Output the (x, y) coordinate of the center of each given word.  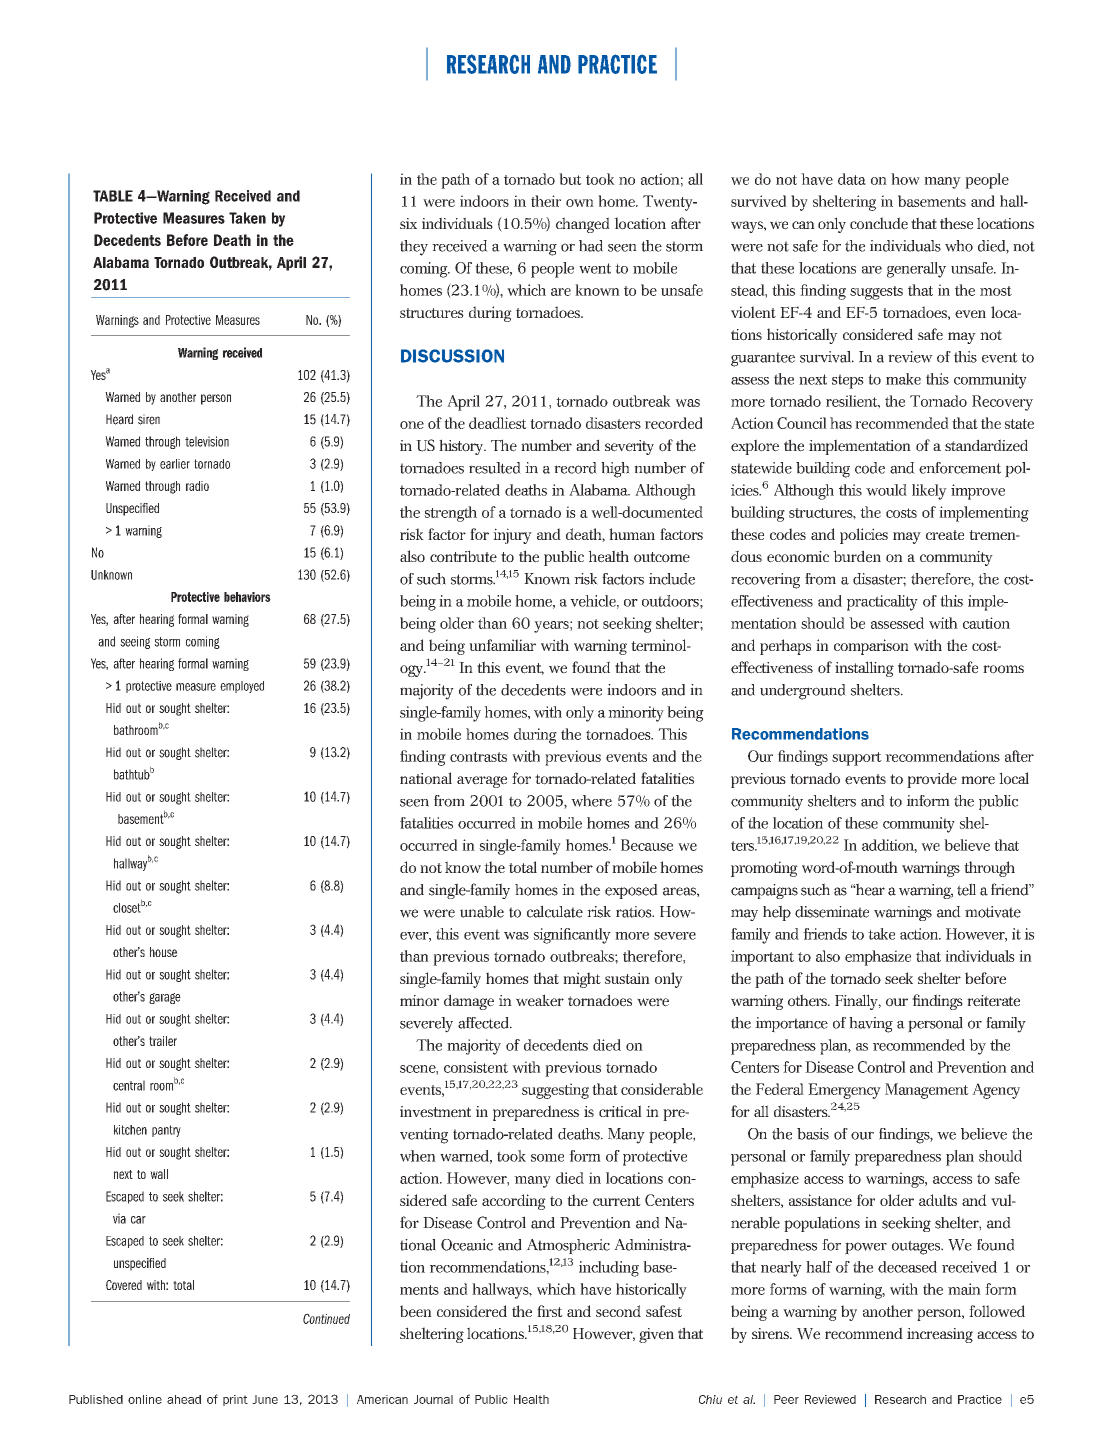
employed (242, 687)
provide (932, 780)
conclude (879, 223)
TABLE (113, 196)
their (546, 201)
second (618, 1311)
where (591, 801)
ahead (184, 1399)
